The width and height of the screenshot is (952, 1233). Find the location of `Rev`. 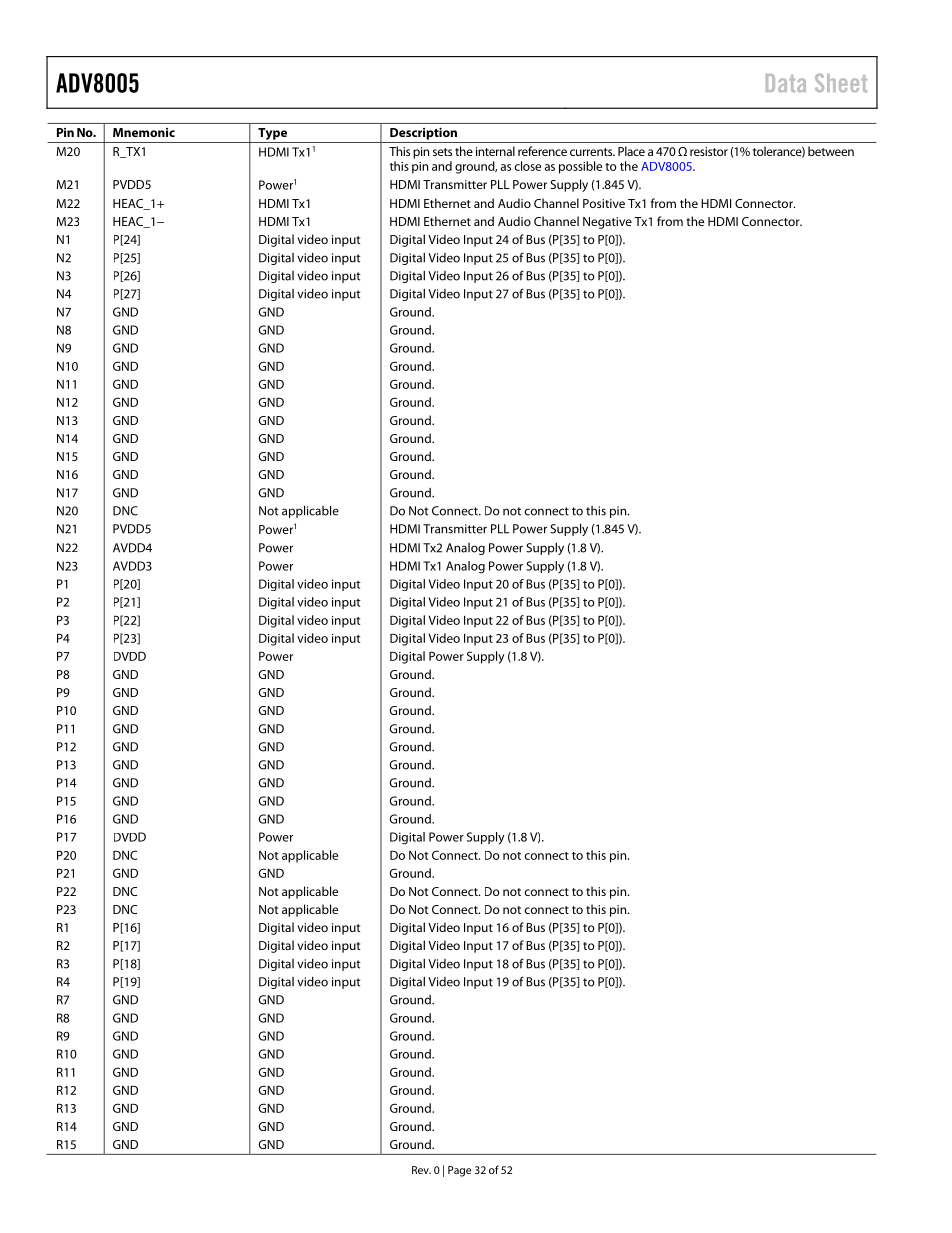

Rev is located at coordinates (421, 1170).
